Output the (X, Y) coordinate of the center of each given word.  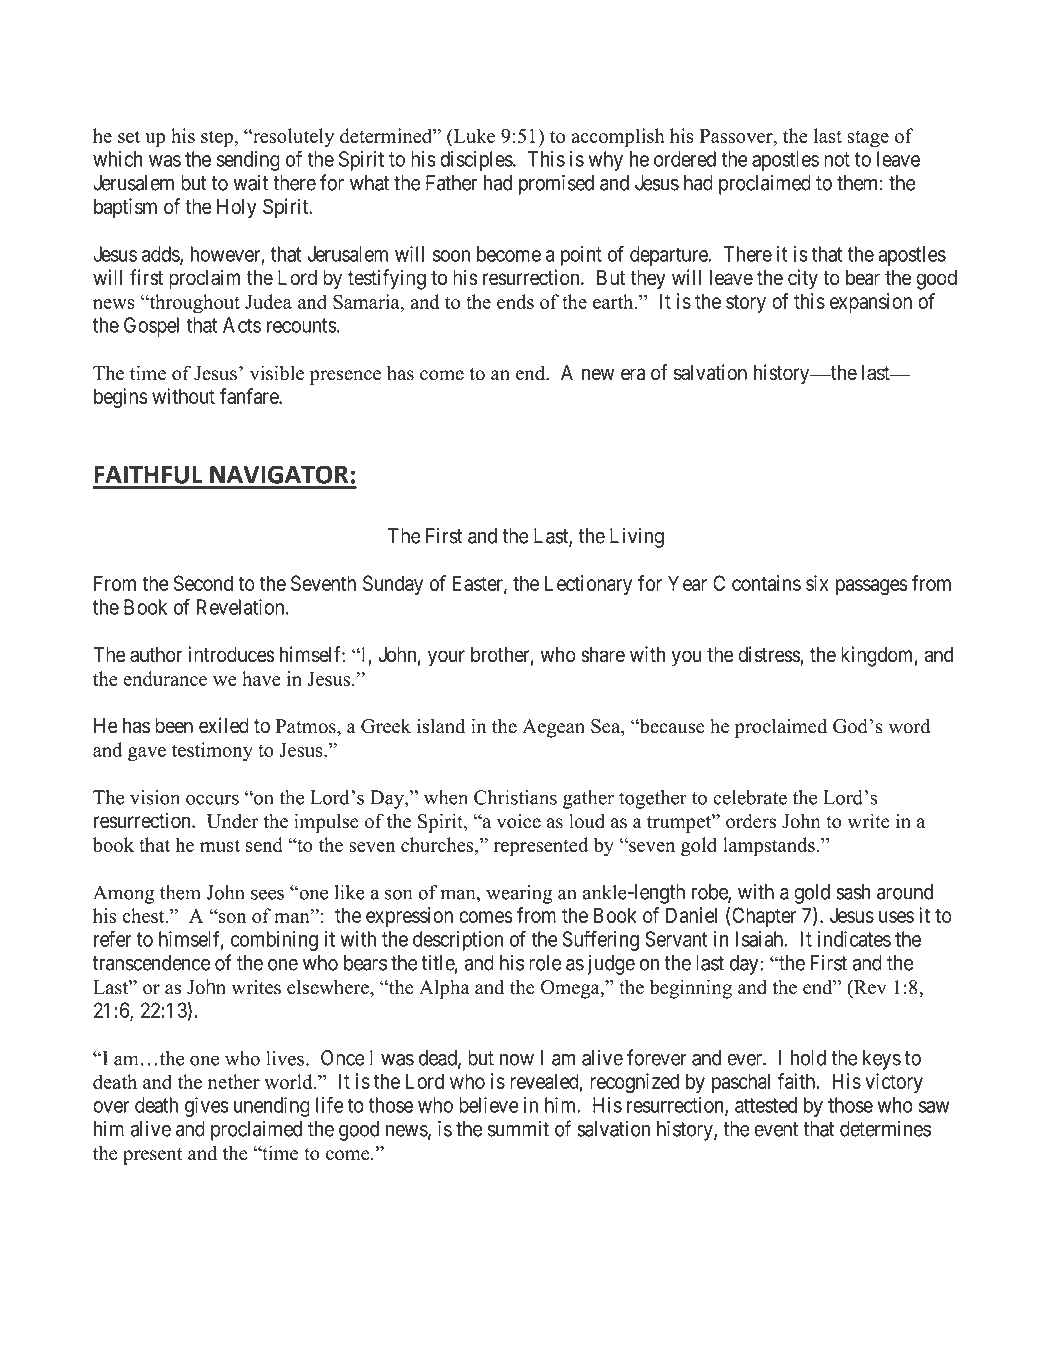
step (218, 139)
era (633, 374)
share (603, 655)
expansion (871, 303)
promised (556, 184)
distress (769, 655)
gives (207, 1107)
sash (853, 892)
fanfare (250, 396)
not (837, 159)
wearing (519, 894)
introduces (231, 654)
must (220, 845)
